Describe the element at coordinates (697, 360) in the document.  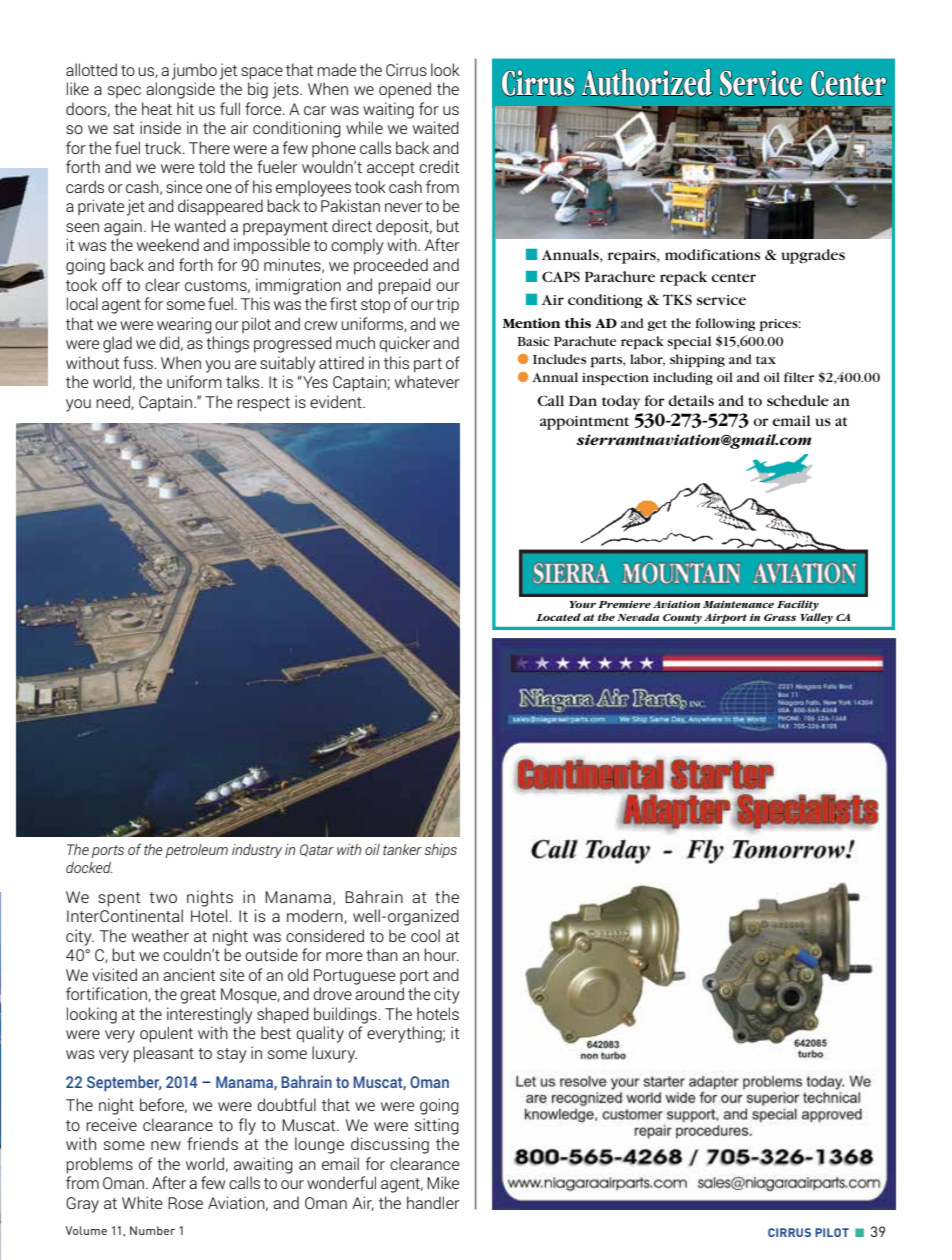
I see `shipping` at that location.
